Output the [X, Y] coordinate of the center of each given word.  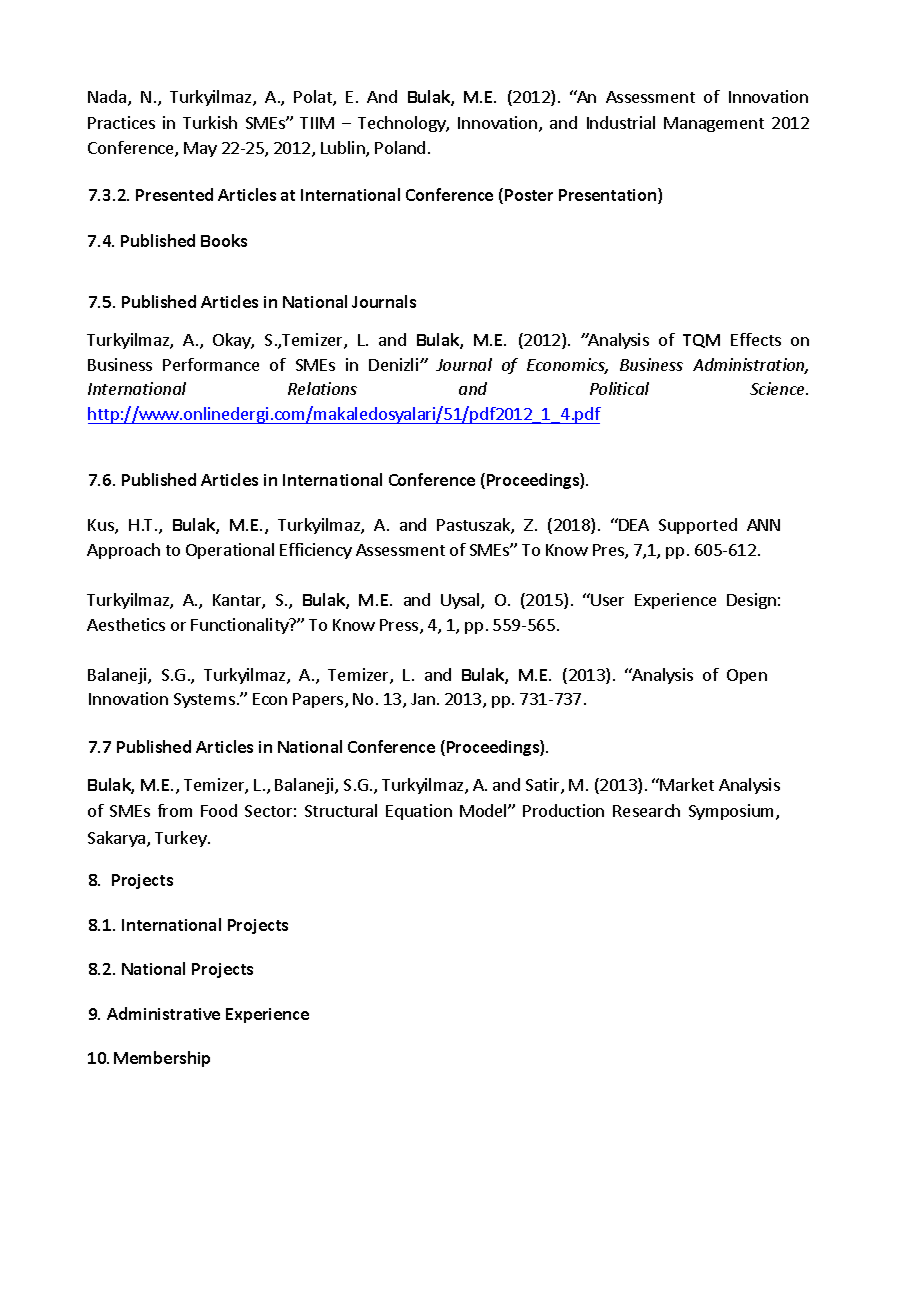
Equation [419, 812]
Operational [230, 551]
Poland [400, 147]
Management [714, 124]
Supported [698, 526]
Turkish [210, 122]
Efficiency [316, 551]
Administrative [163, 1013]
